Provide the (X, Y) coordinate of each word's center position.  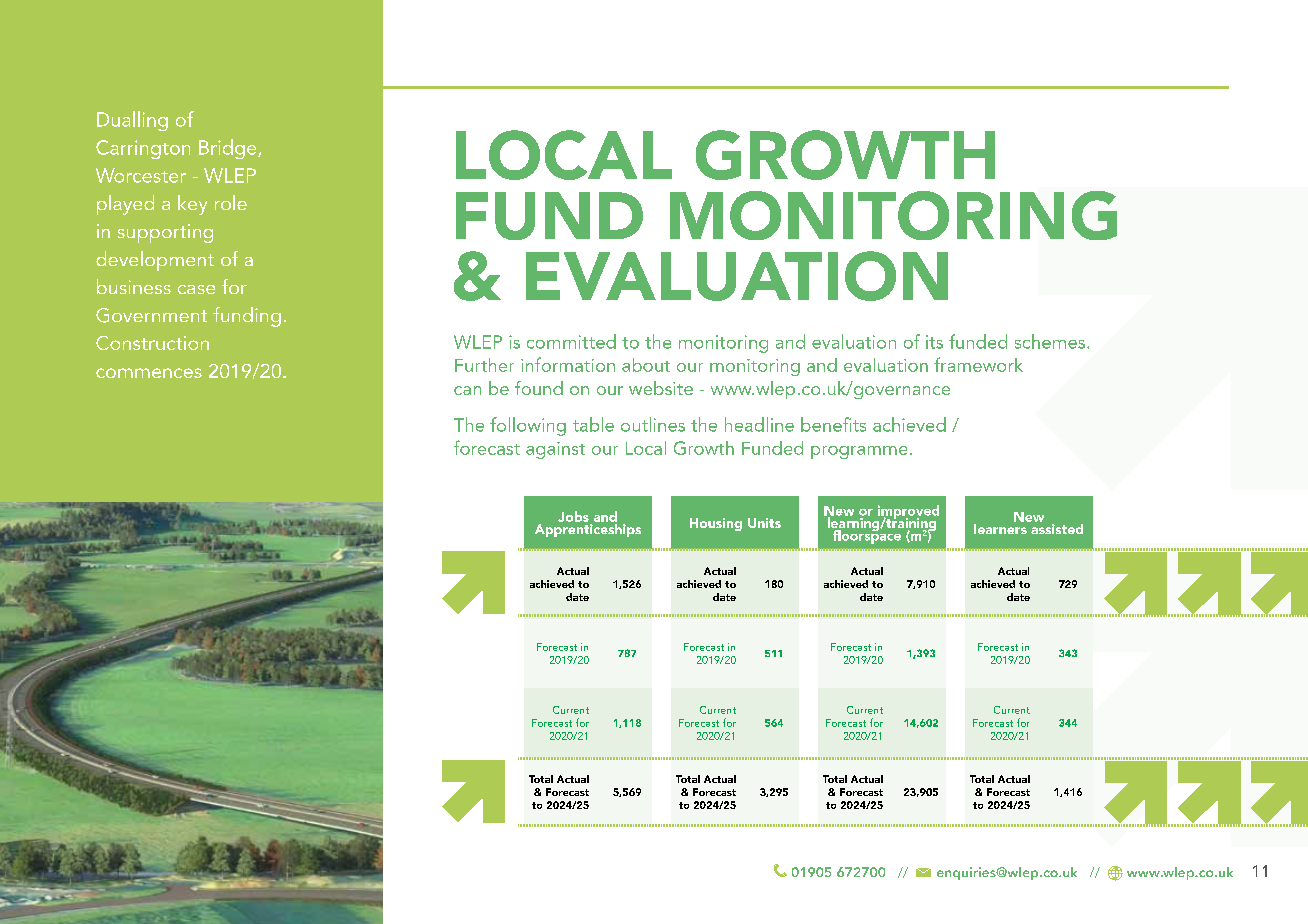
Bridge (229, 149)
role (231, 202)
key (192, 205)
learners (1001, 527)
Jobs (574, 518)
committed (571, 341)
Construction (152, 343)
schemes (1051, 341)
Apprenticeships (588, 529)
